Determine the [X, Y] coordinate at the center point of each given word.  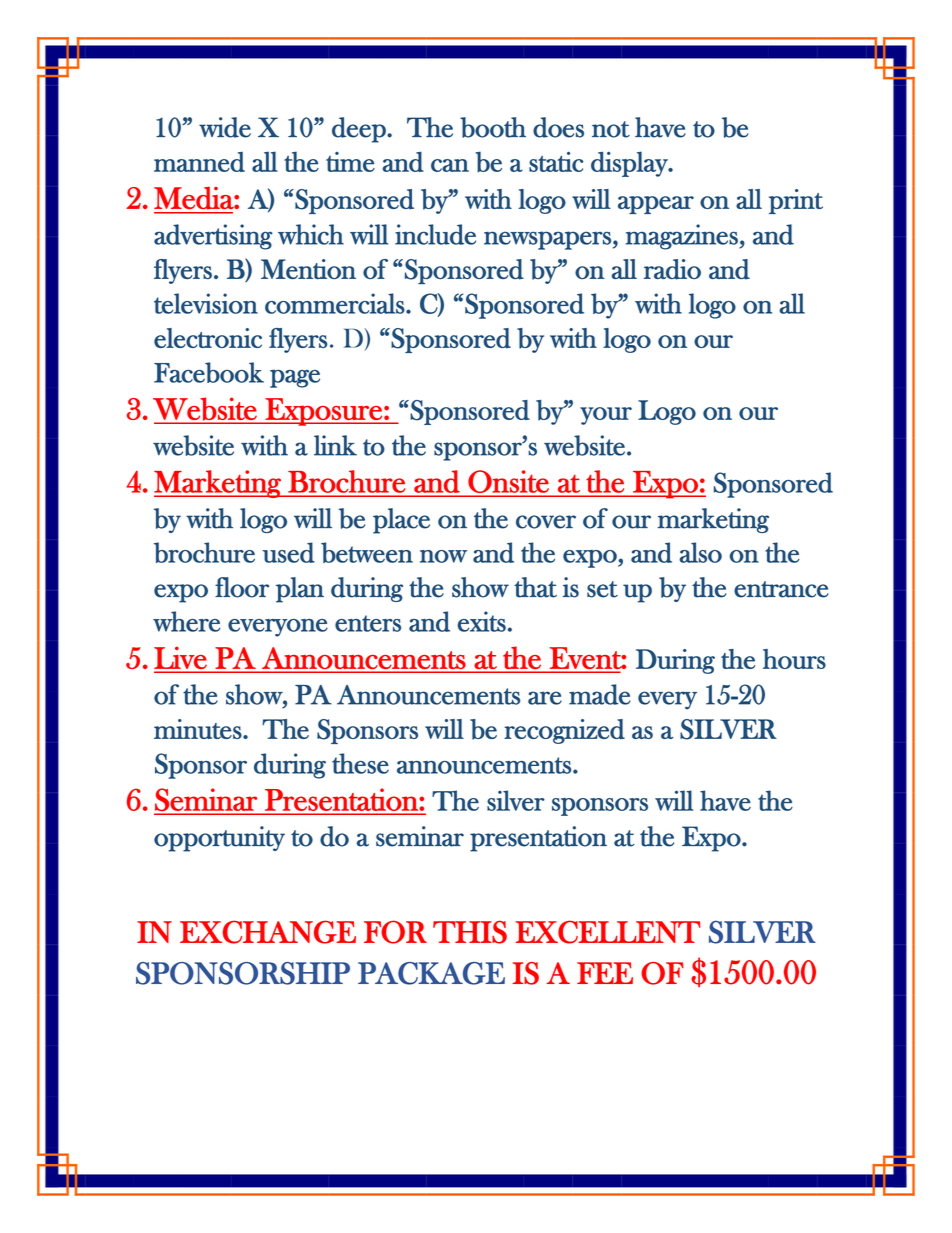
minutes [198, 729]
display [630, 164]
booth [493, 127]
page [295, 378]
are [545, 698]
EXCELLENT [607, 932]
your [606, 416]
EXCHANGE [268, 932]
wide [225, 127]
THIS [470, 932]
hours [794, 659]
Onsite [508, 481]
